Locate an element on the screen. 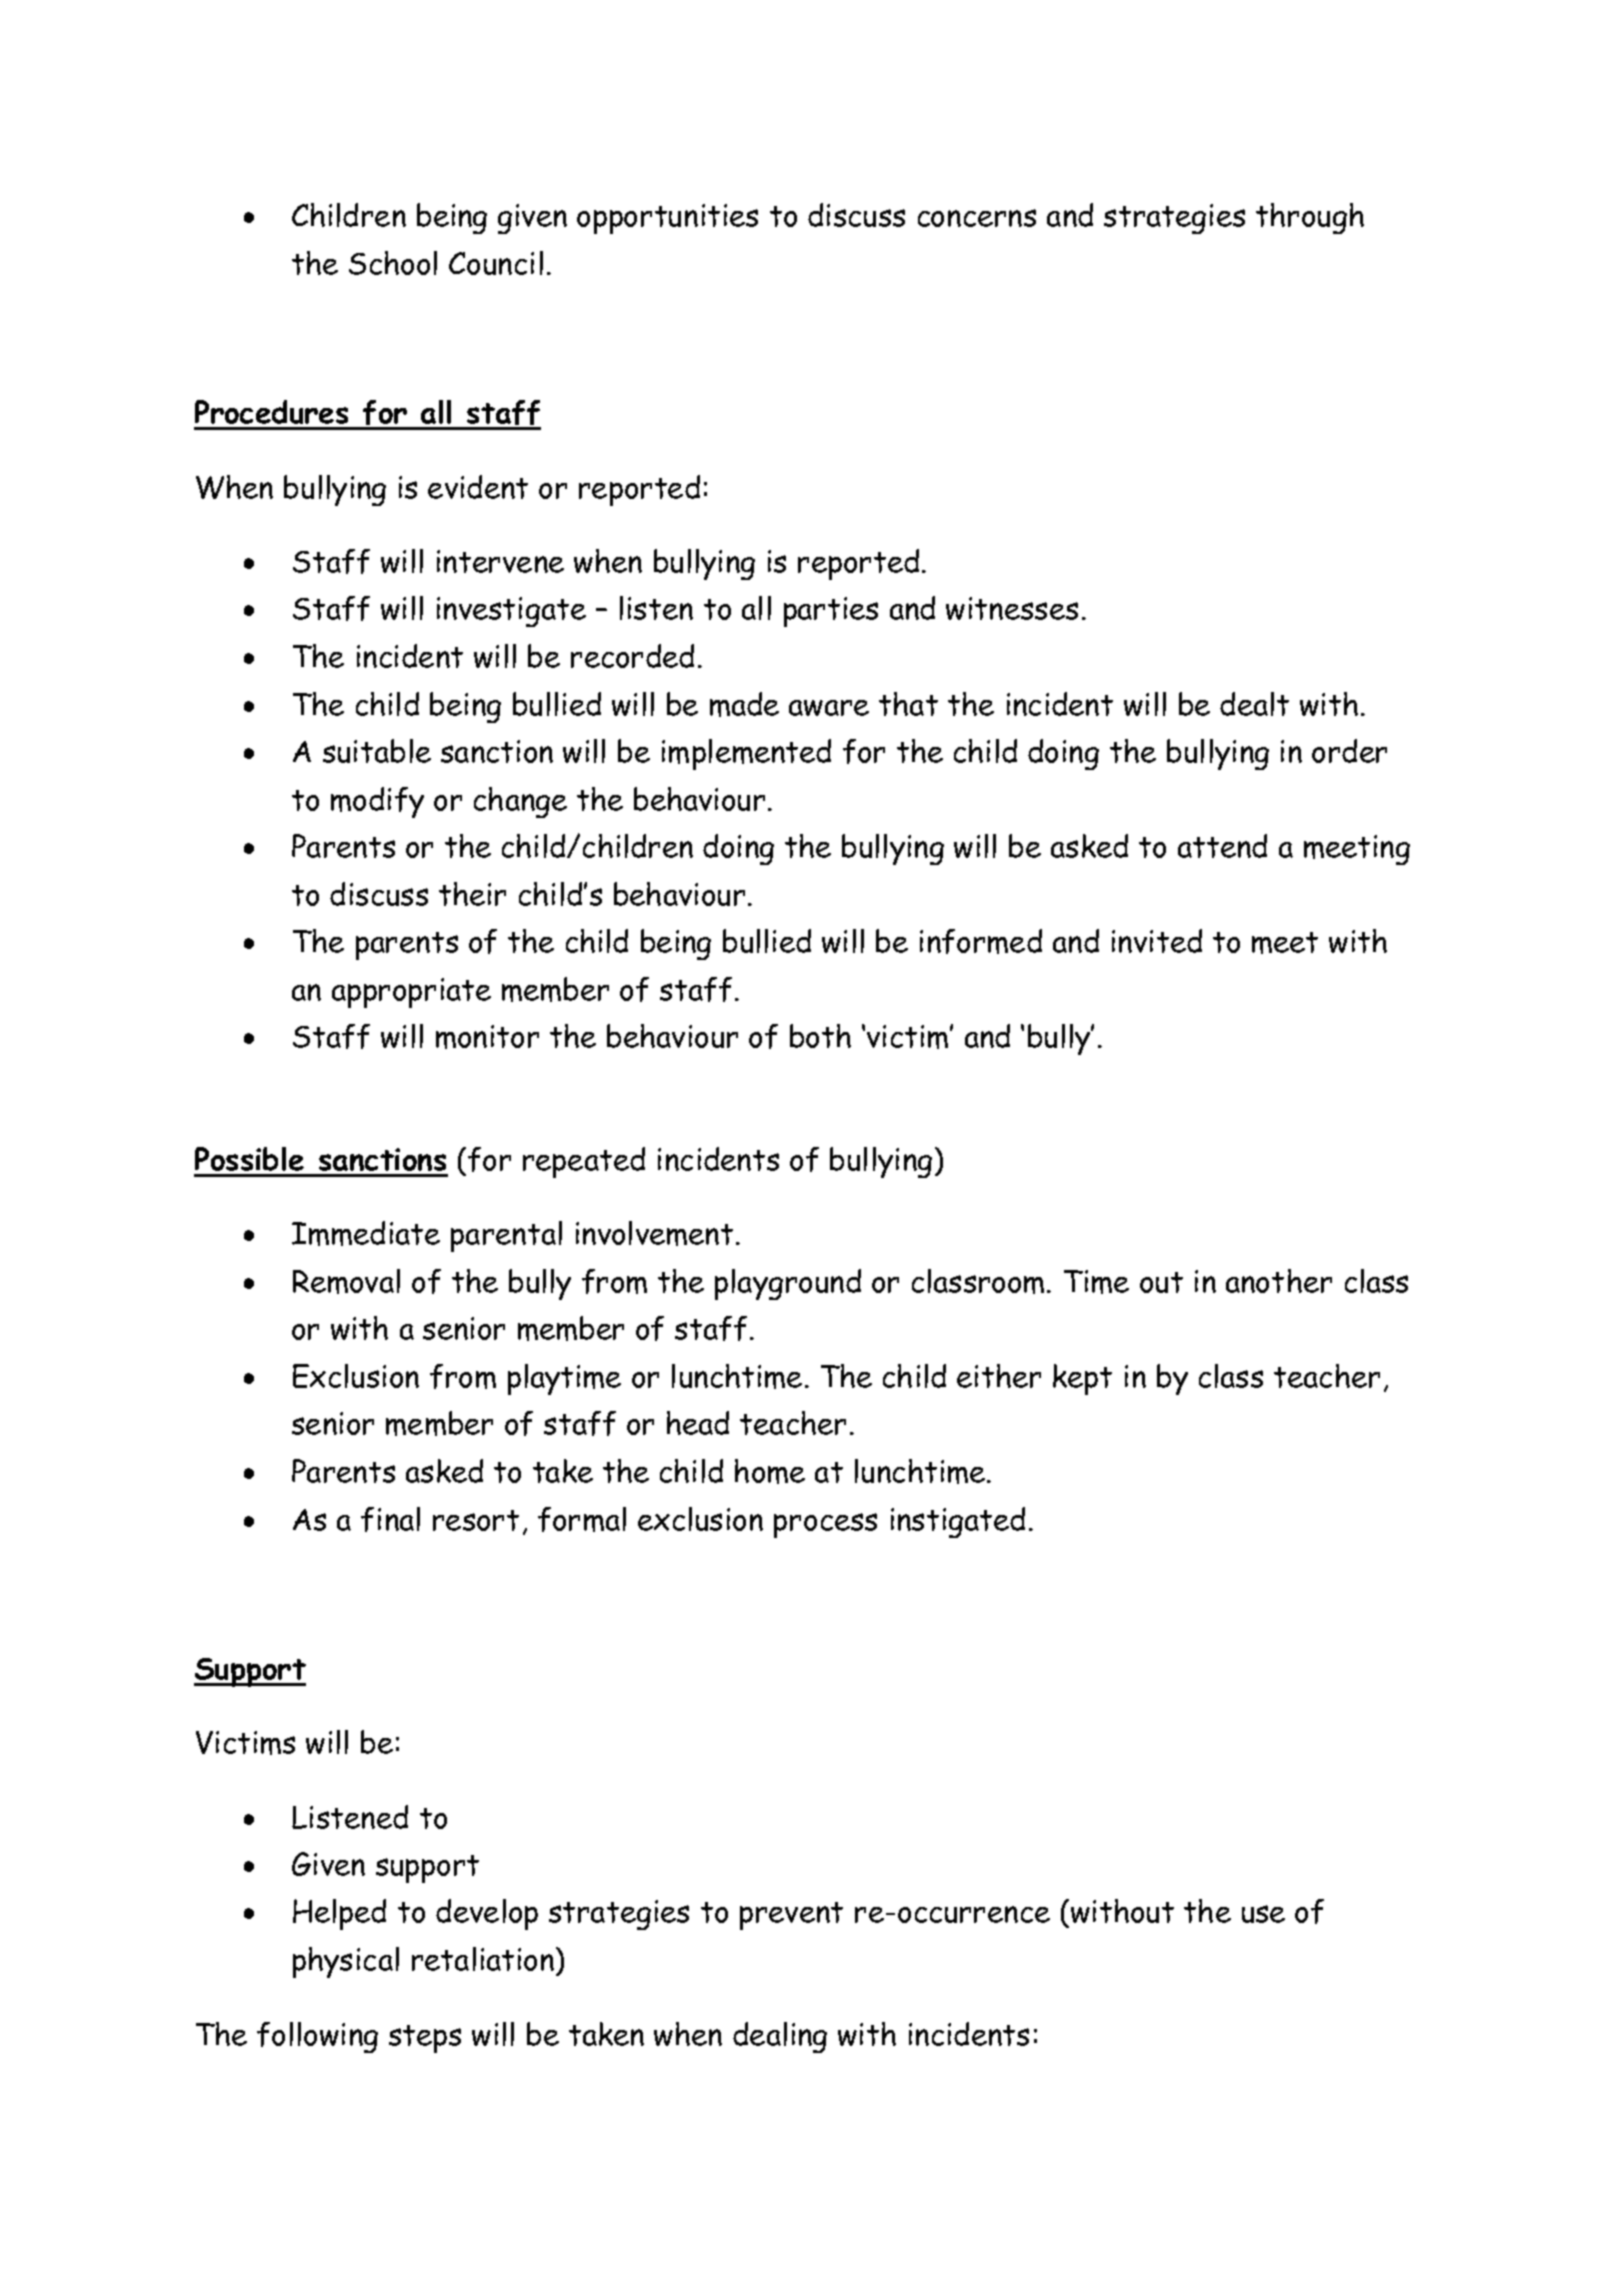 The height and width of the screenshot is (2271, 1606). resort is located at coordinates (476, 1520).
